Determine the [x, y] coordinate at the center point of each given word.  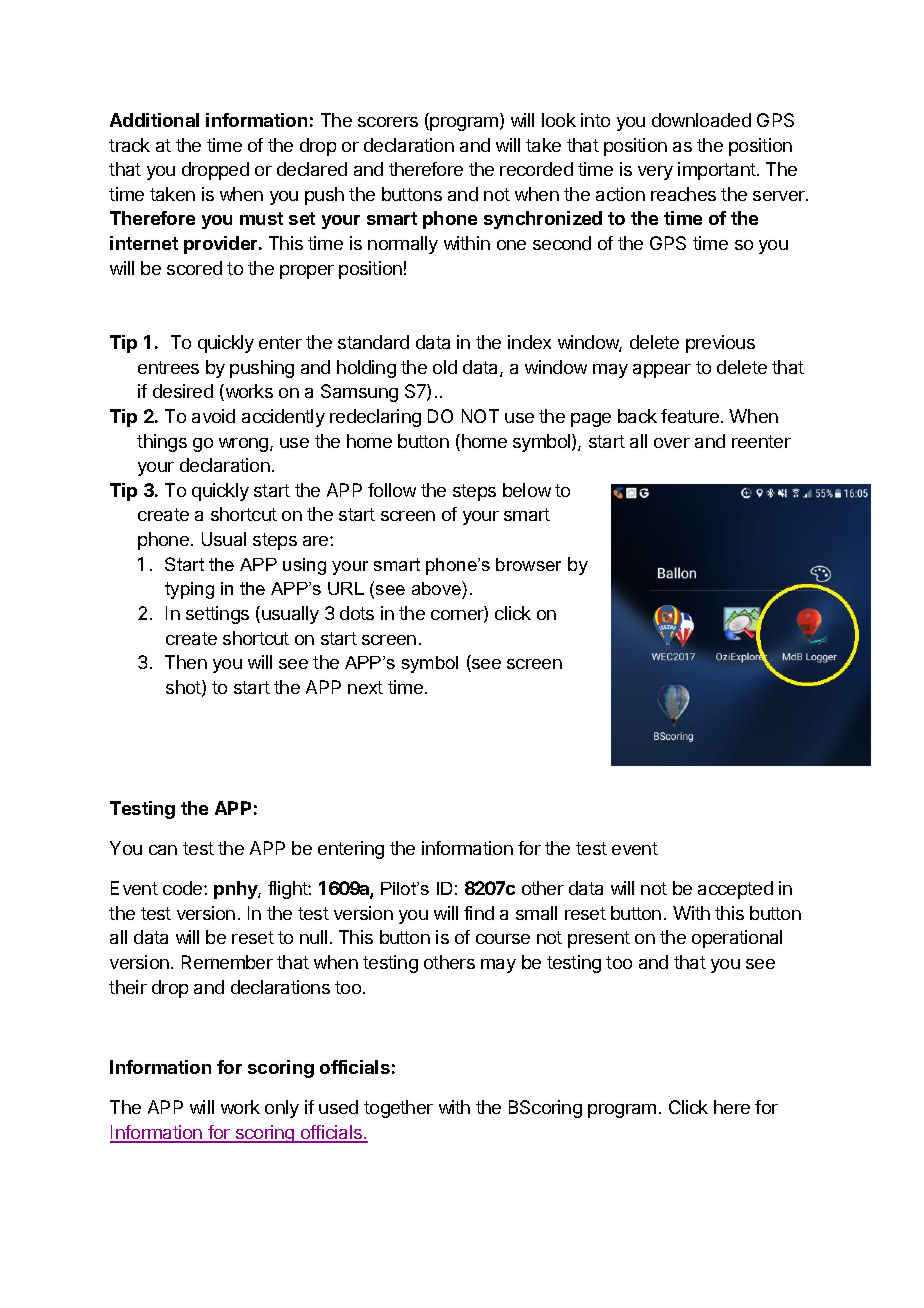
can [163, 850]
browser [528, 564]
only [282, 1109]
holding [366, 369]
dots [357, 613]
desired [183, 391]
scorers [388, 122]
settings [217, 615]
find [479, 913]
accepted [735, 890]
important [718, 171]
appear [662, 371]
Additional [154, 120]
